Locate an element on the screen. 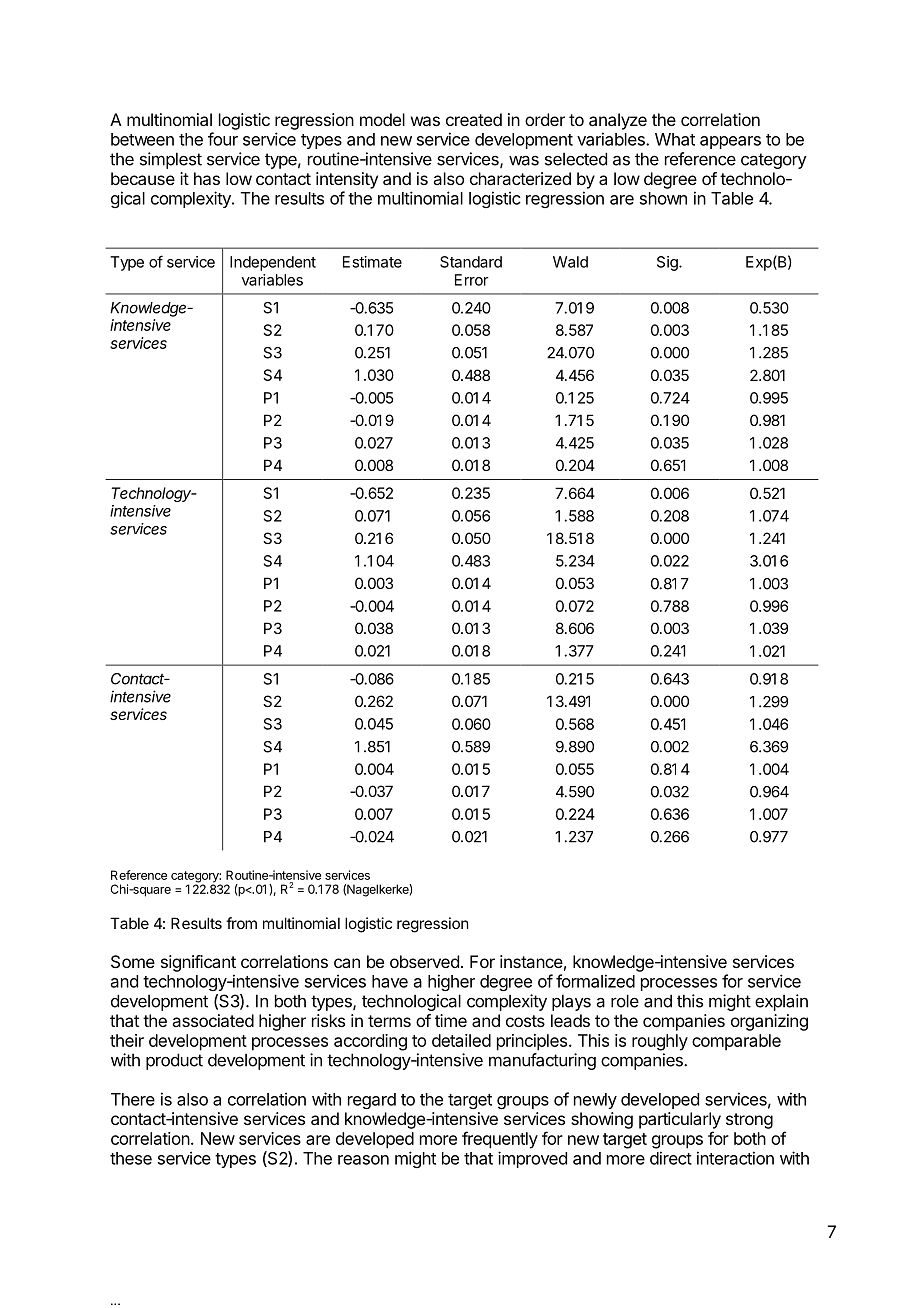  formalized is located at coordinates (595, 981).
